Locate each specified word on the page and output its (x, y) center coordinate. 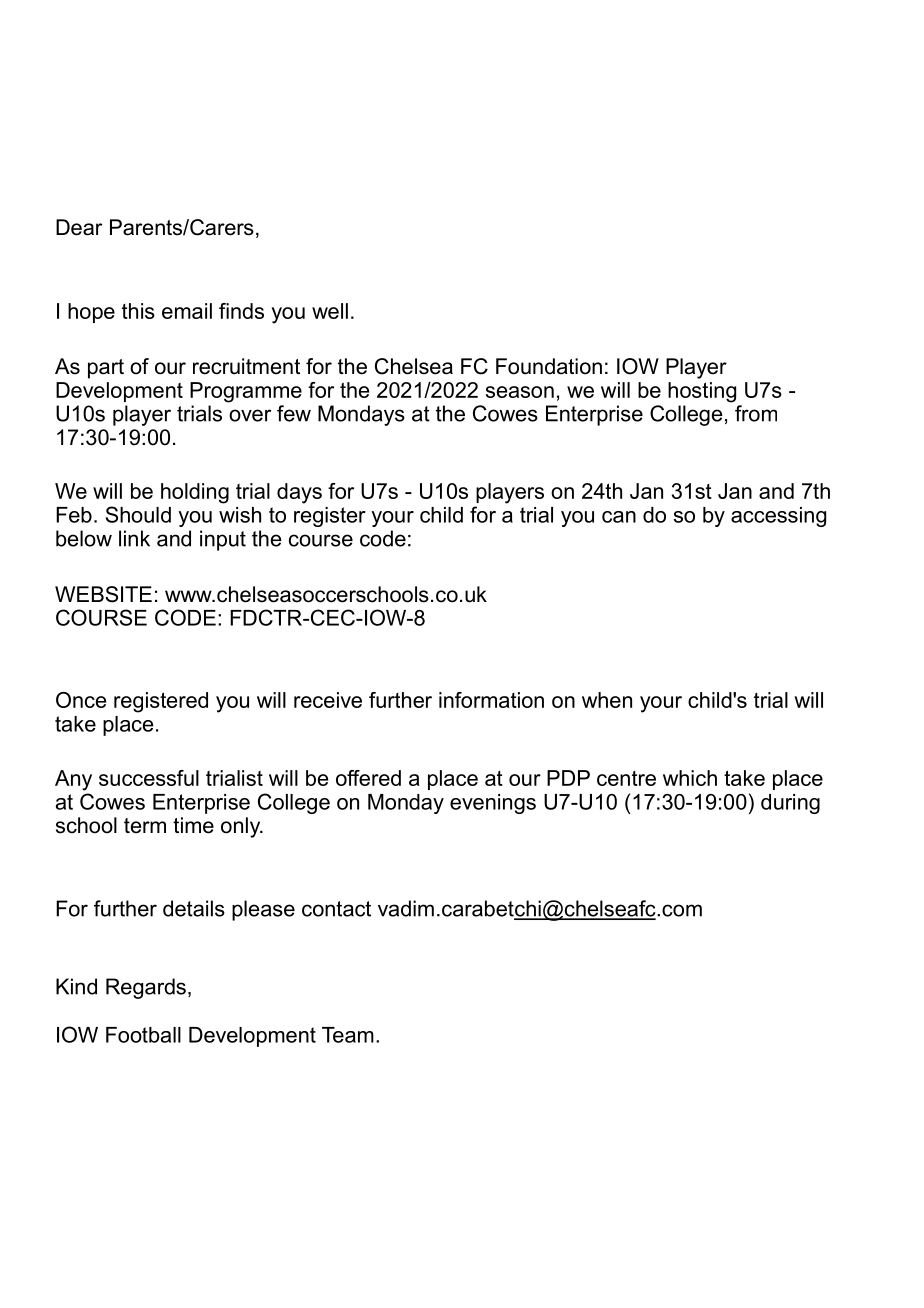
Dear (79, 227)
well (330, 311)
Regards (146, 988)
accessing (778, 517)
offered (368, 778)
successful (149, 778)
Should (138, 514)
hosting (702, 392)
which (690, 778)
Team (348, 1035)
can (619, 517)
